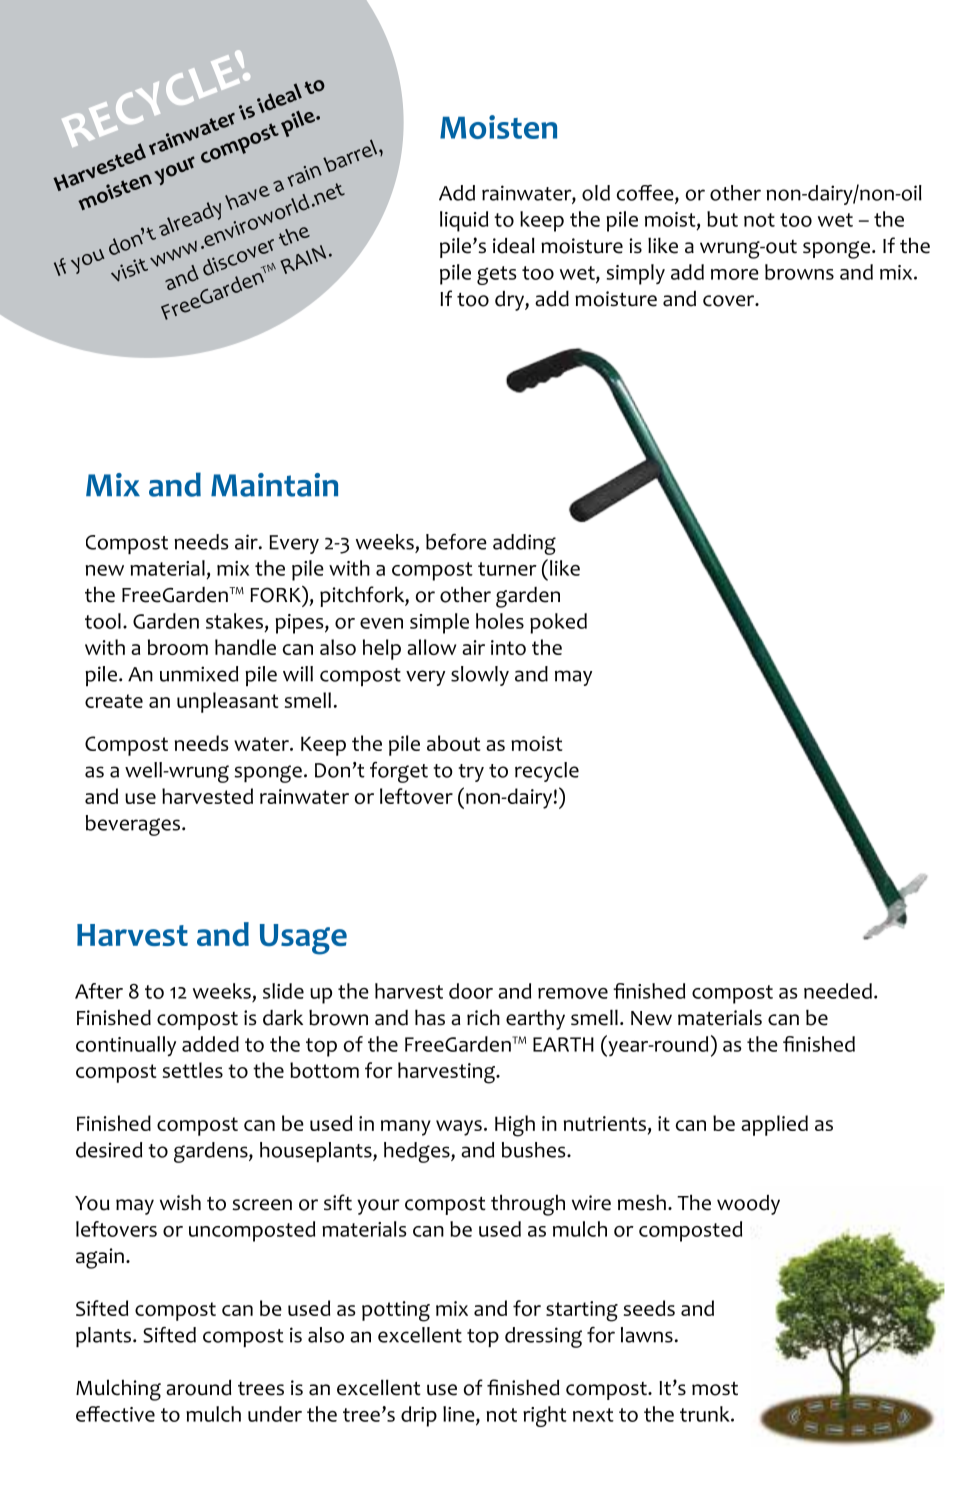 This screenshot has width=969, height=1498. Describe the element at coordinates (722, 219) in the screenshot. I see `but` at that location.
